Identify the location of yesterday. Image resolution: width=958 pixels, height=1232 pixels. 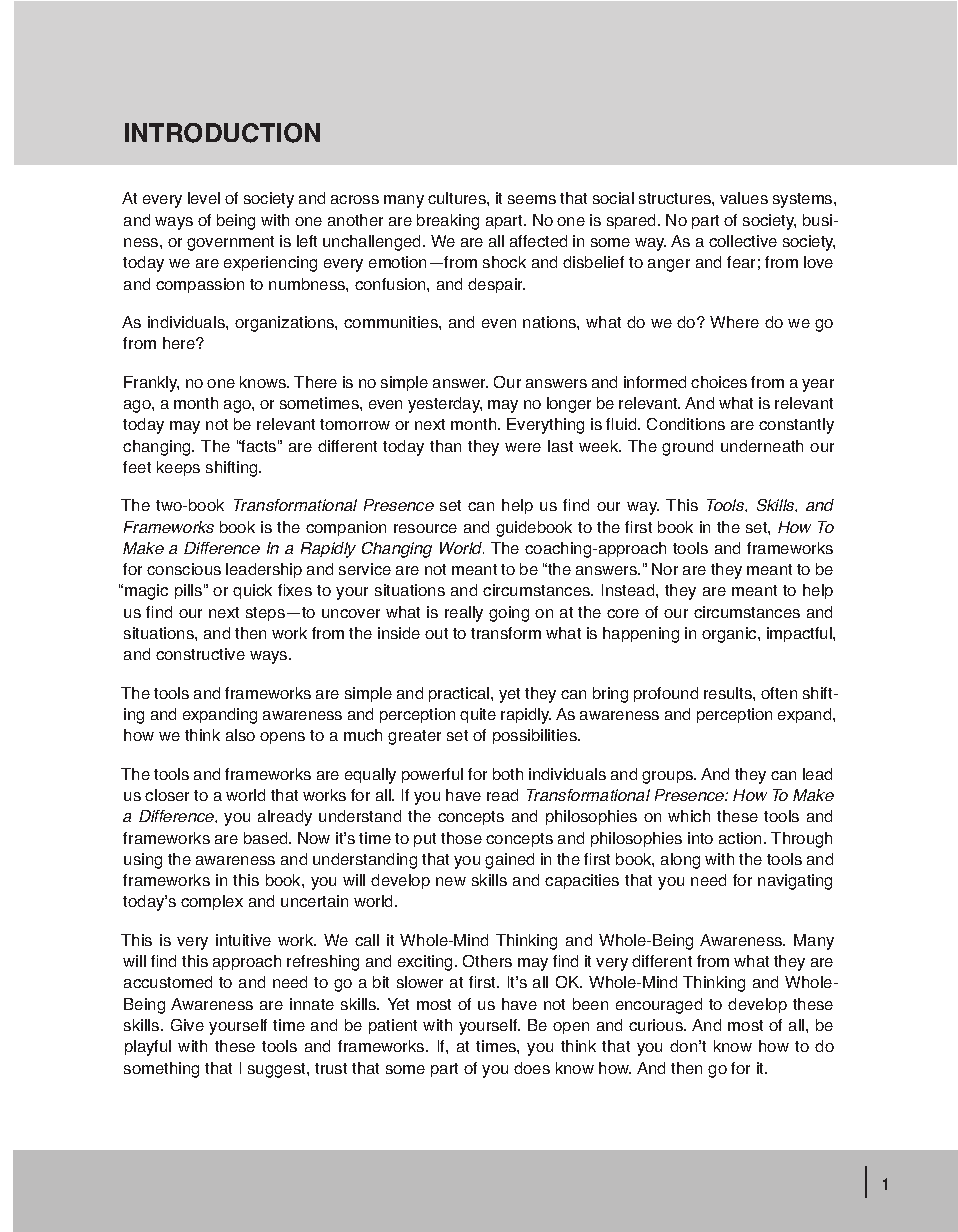
(445, 405).
